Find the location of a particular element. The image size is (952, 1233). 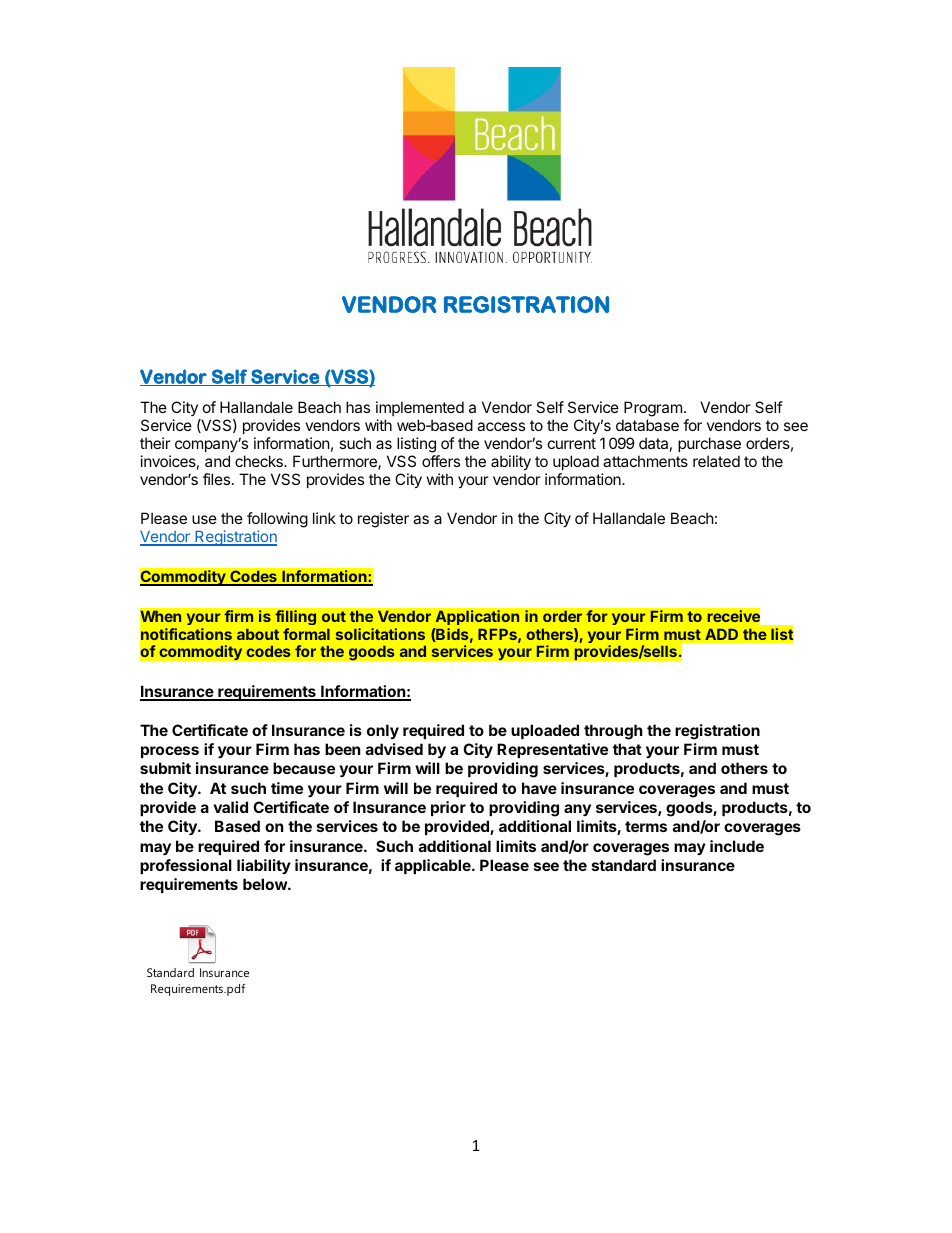

attachments is located at coordinates (645, 461).
